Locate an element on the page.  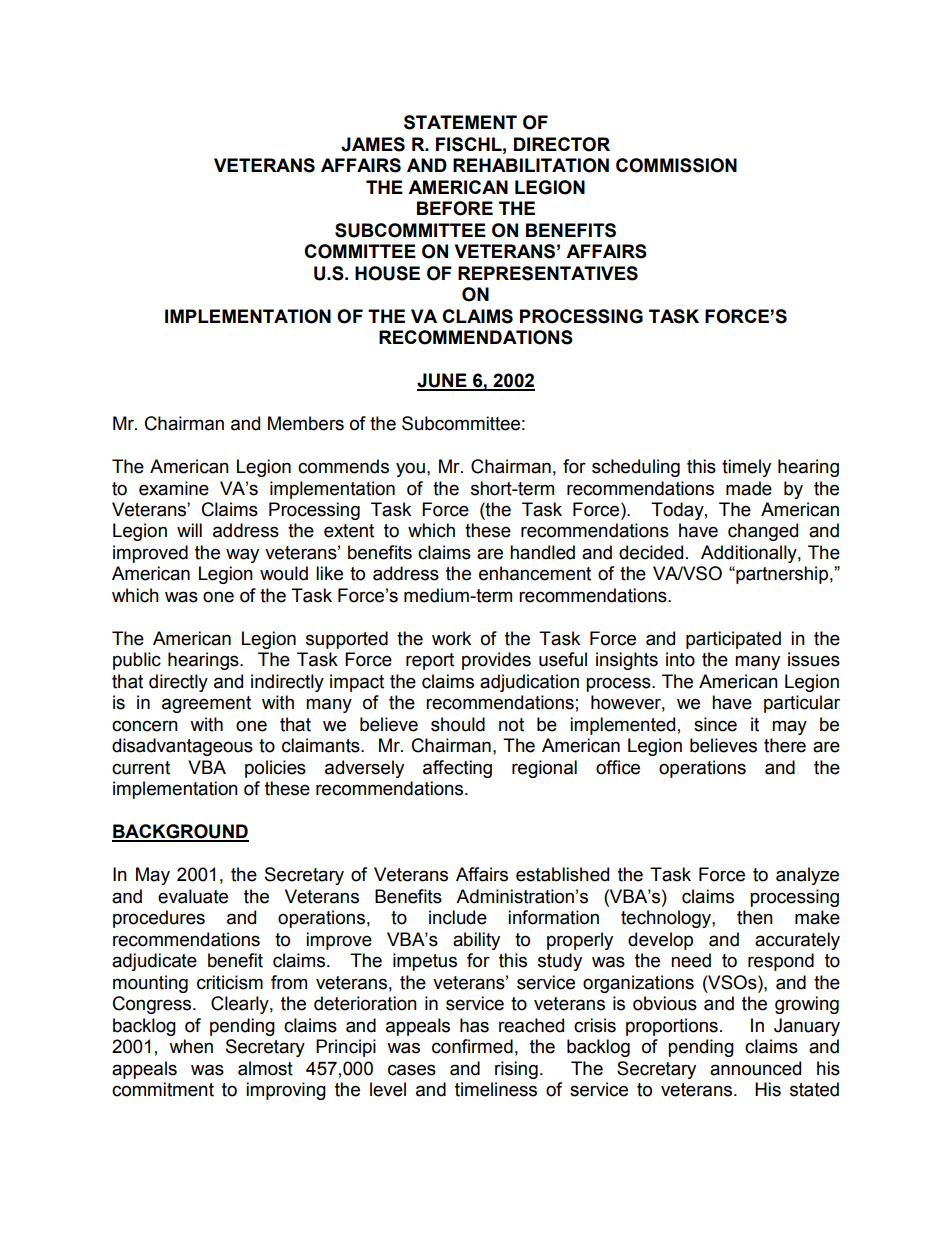
announced is located at coordinates (755, 1068).
